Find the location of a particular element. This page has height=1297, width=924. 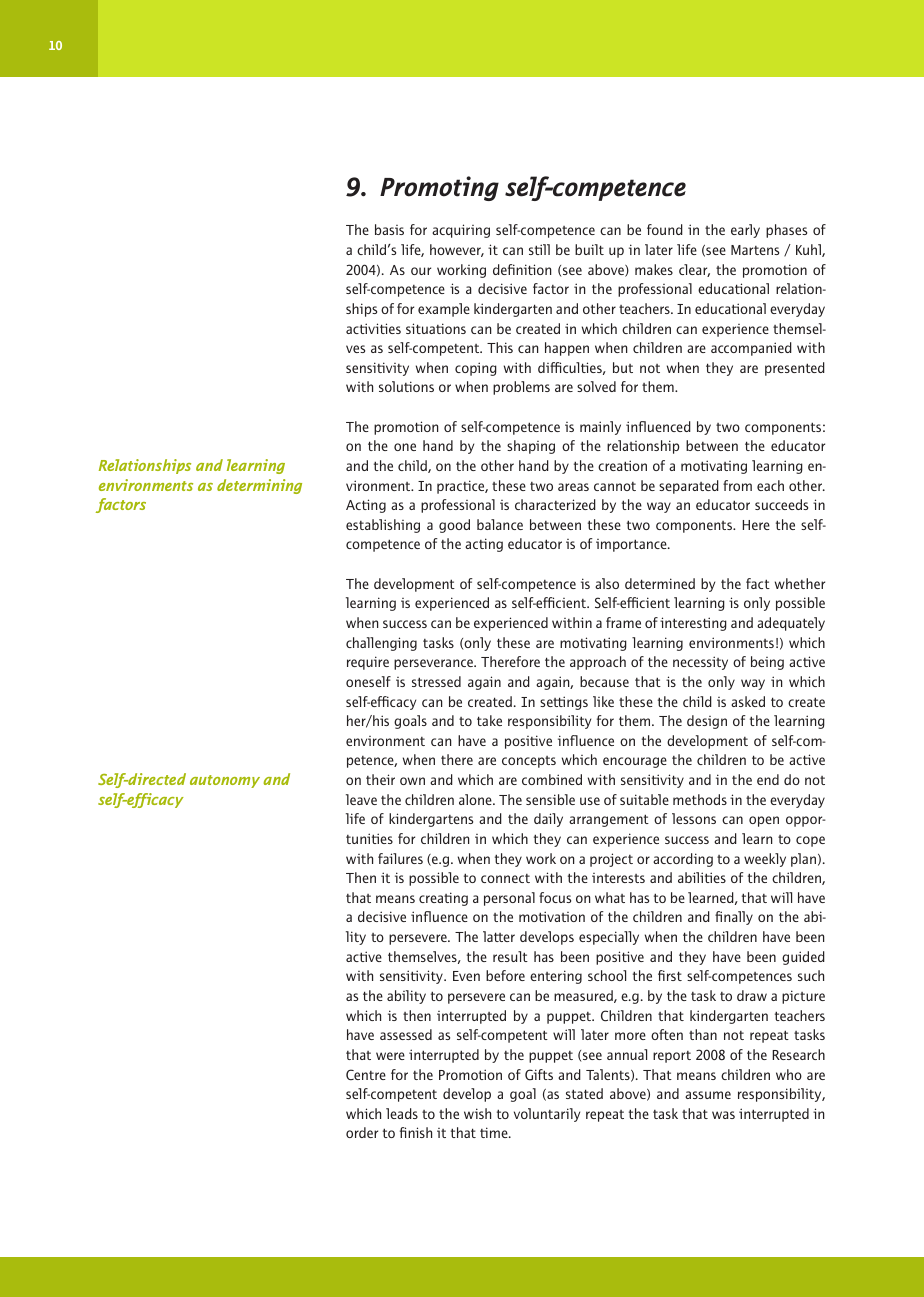

early is located at coordinates (745, 231).
